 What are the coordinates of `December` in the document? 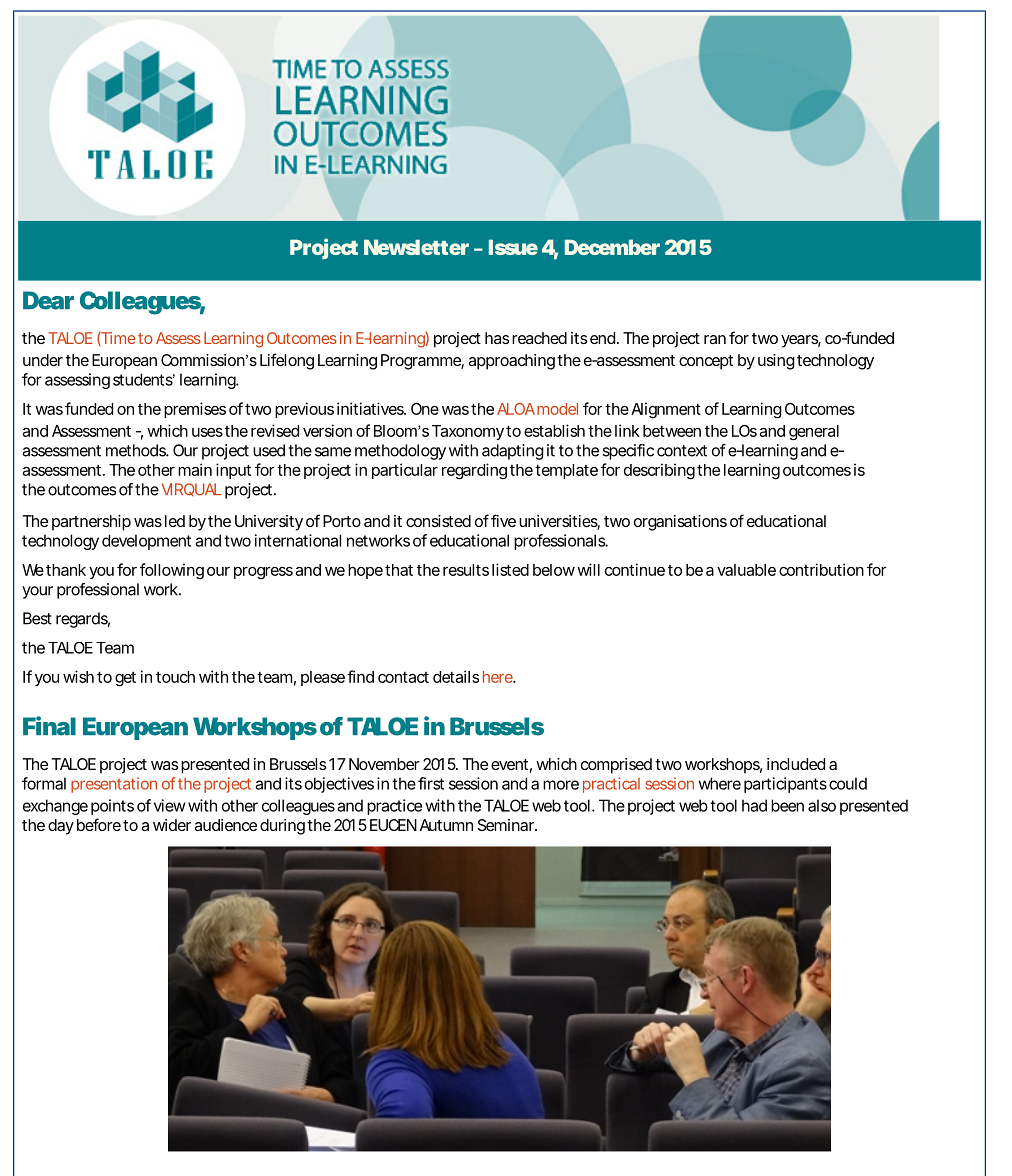 It's located at (612, 247).
